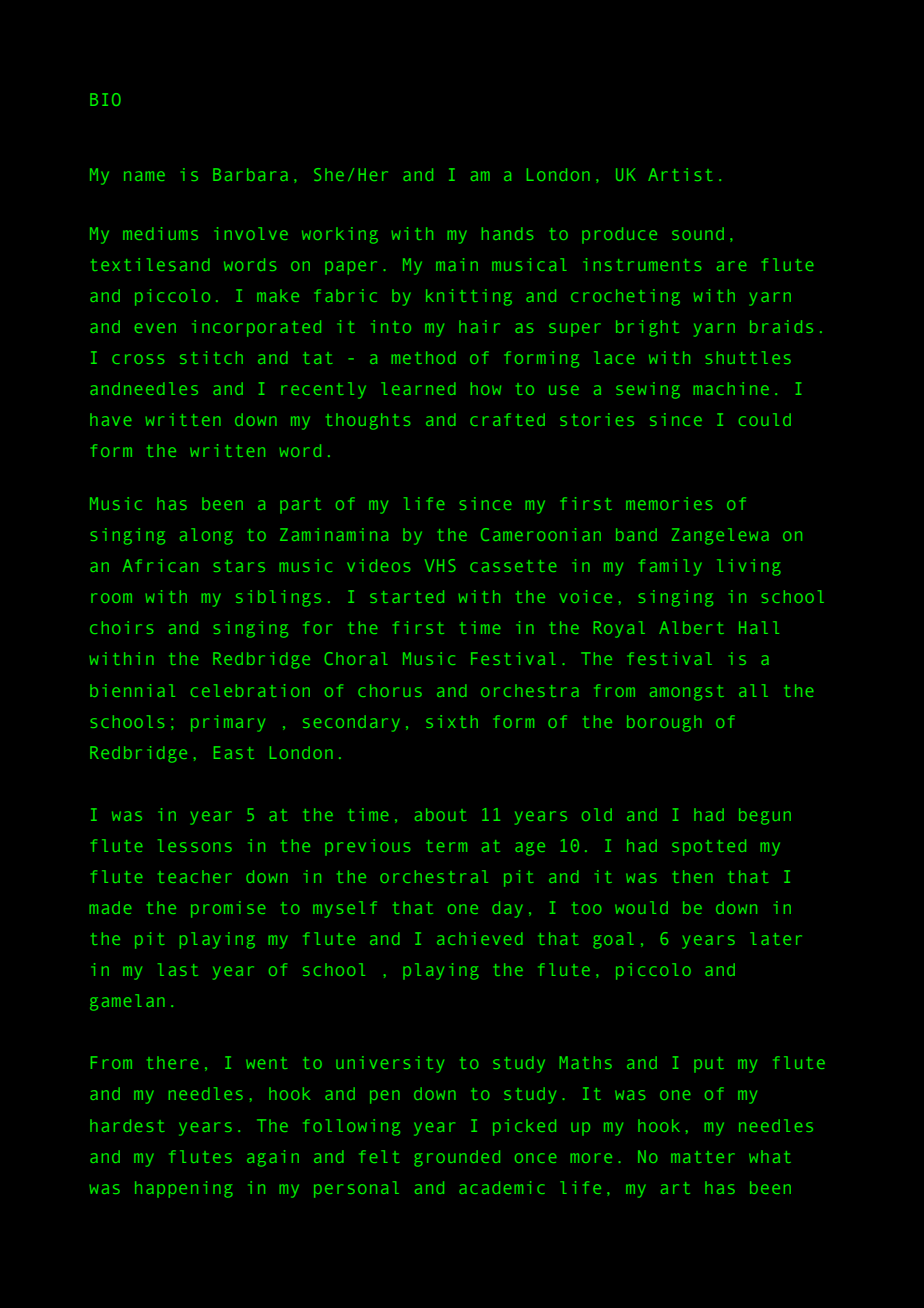 The image size is (924, 1308). Describe the element at coordinates (184, 1189) in the page. I see `happening` at that location.
